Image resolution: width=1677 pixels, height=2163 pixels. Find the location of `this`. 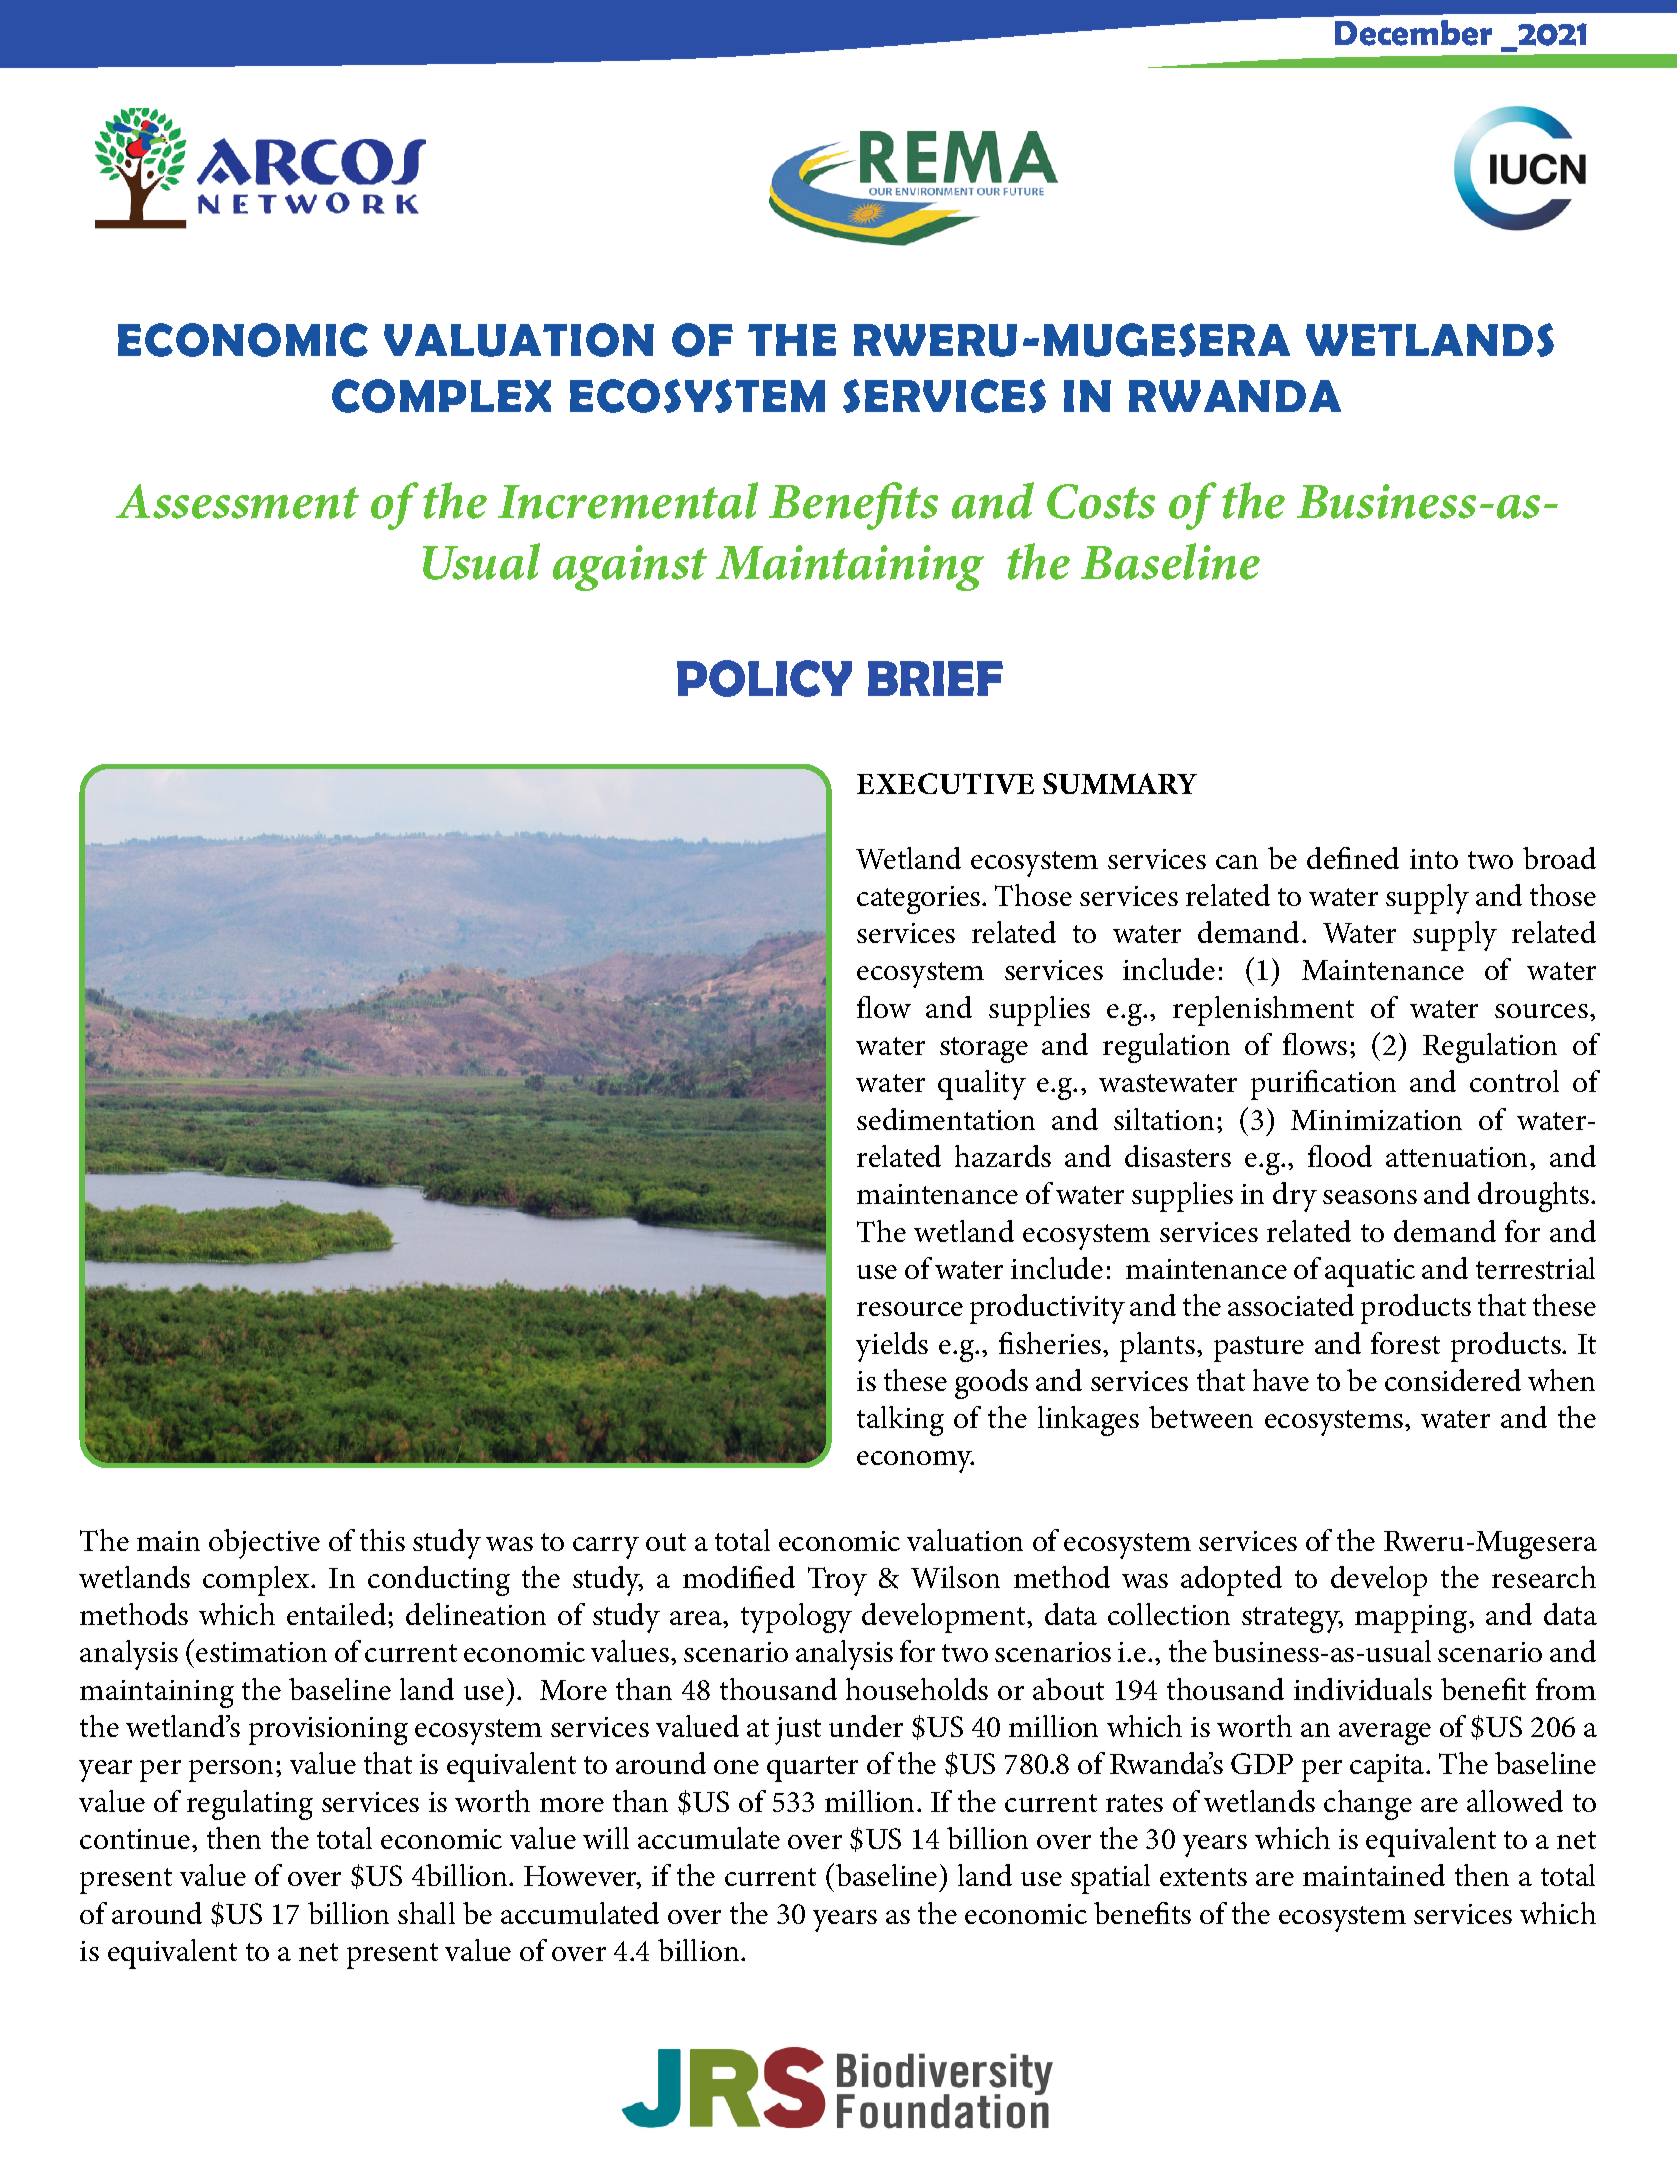

this is located at coordinates (382, 1540).
